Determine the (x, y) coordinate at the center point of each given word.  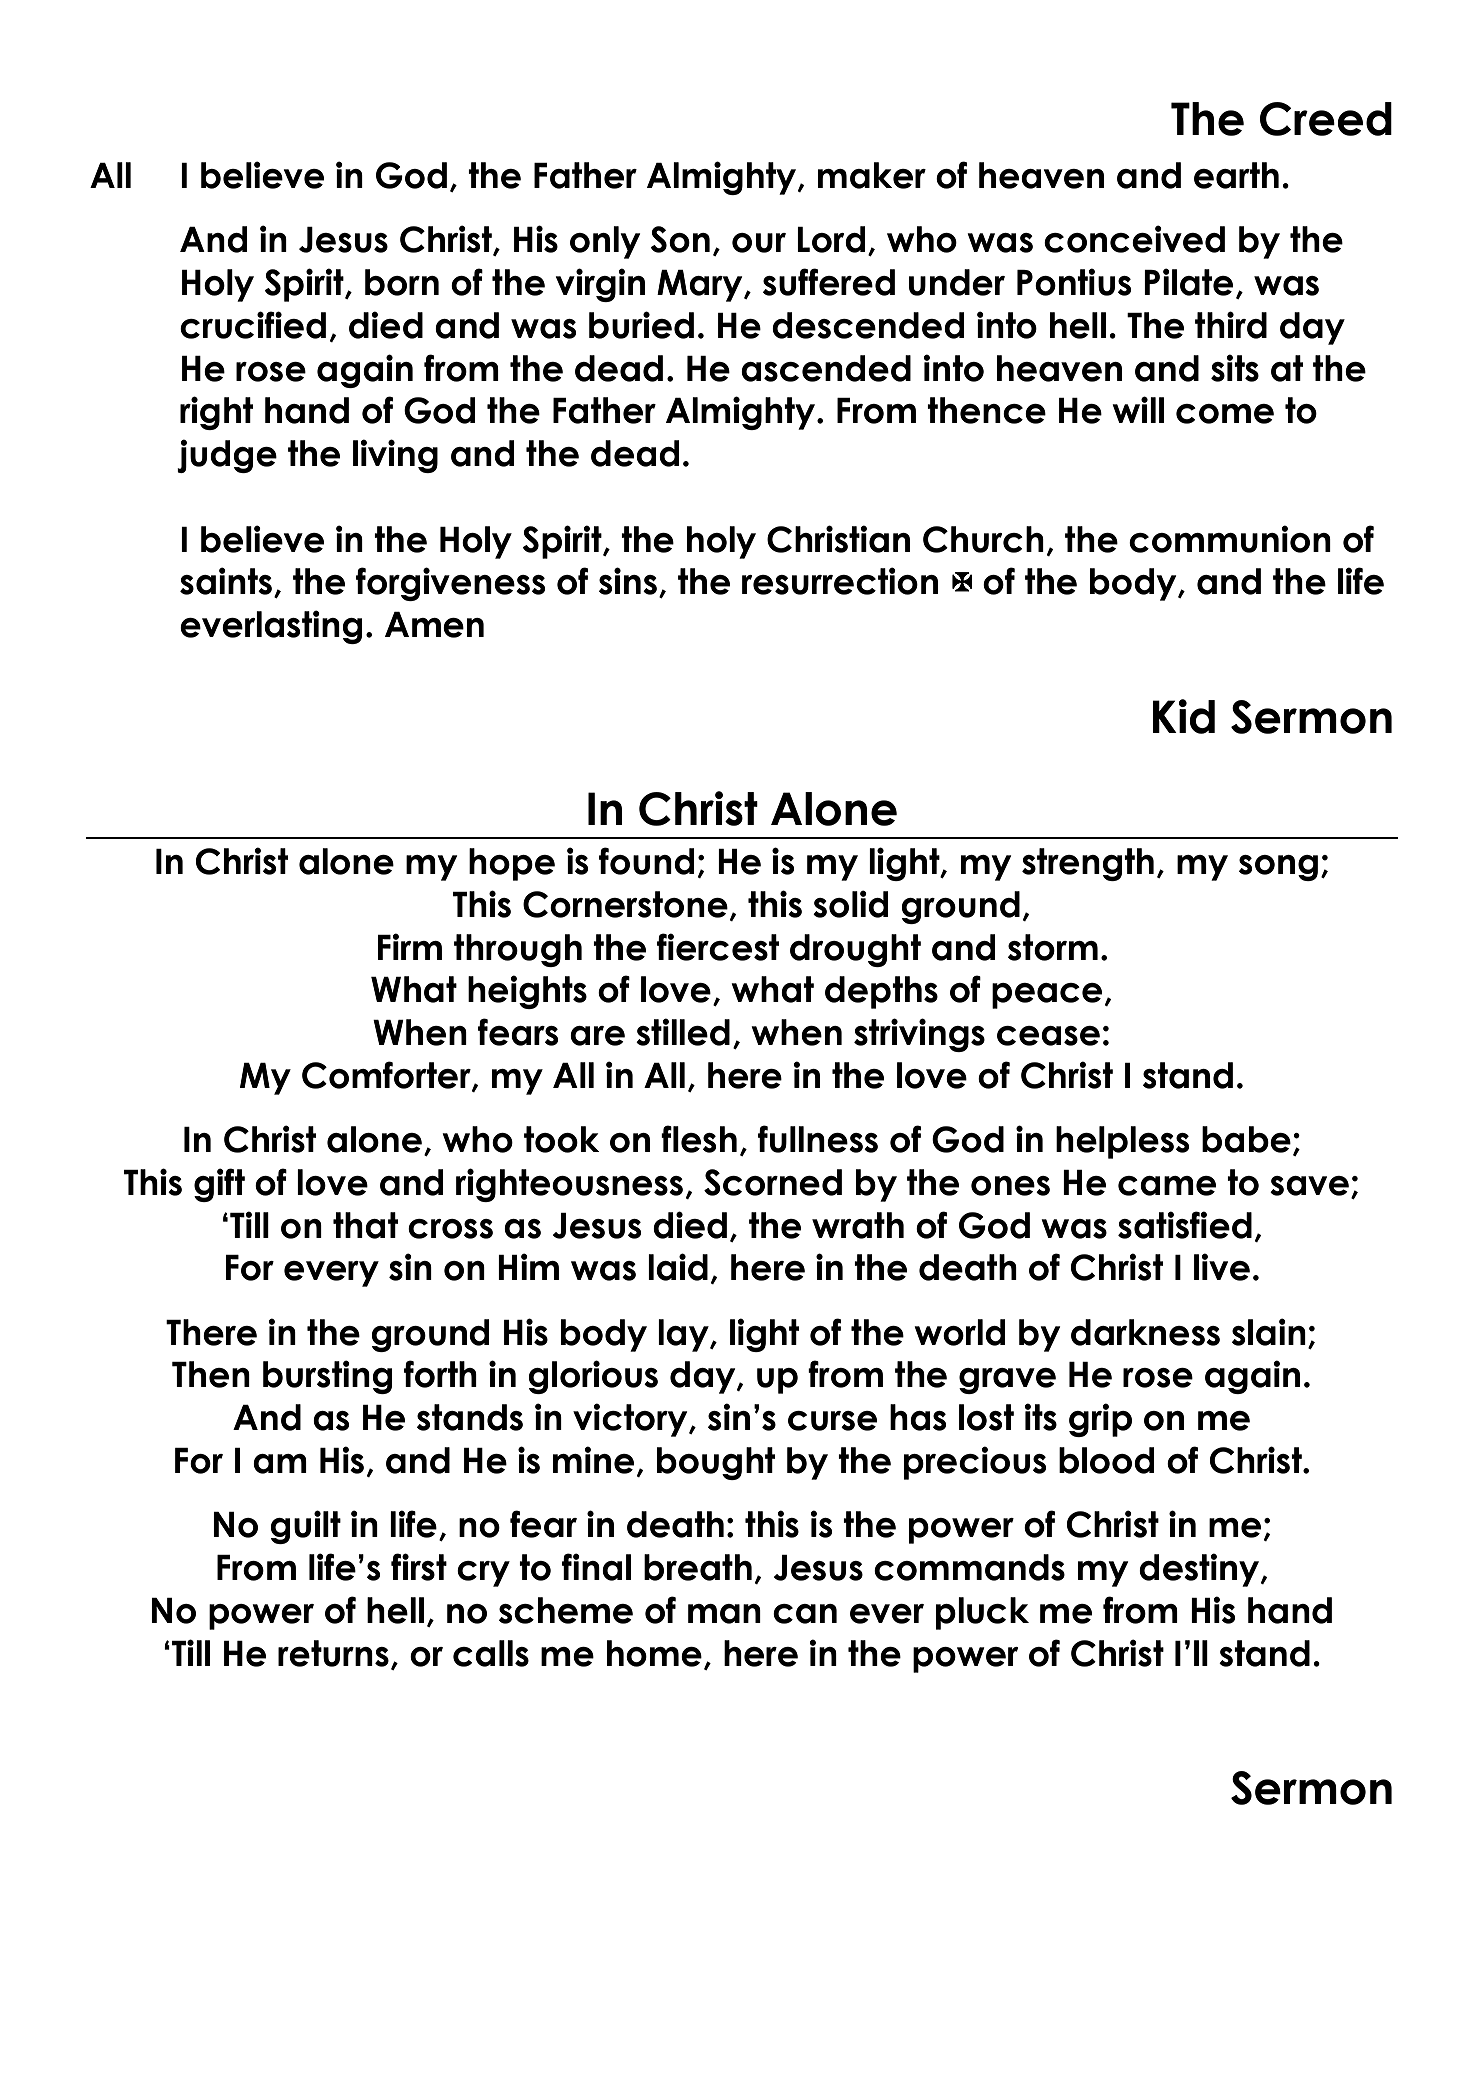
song (1278, 868)
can (805, 1614)
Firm (410, 946)
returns (333, 1653)
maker (872, 175)
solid (851, 904)
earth (1236, 175)
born (402, 282)
